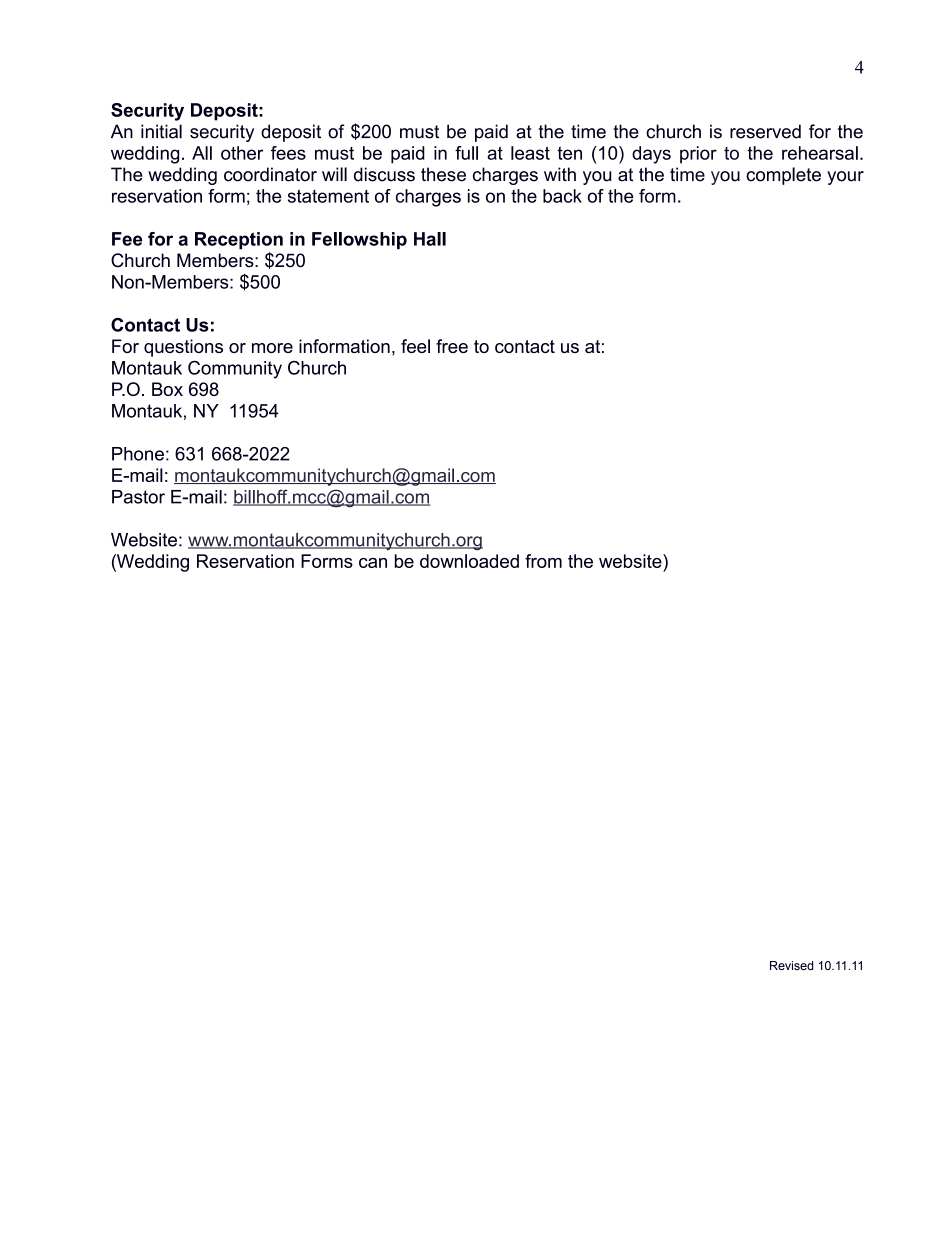 The width and height of the screenshot is (952, 1233). Describe the element at coordinates (138, 454) in the screenshot. I see `Phone` at that location.
